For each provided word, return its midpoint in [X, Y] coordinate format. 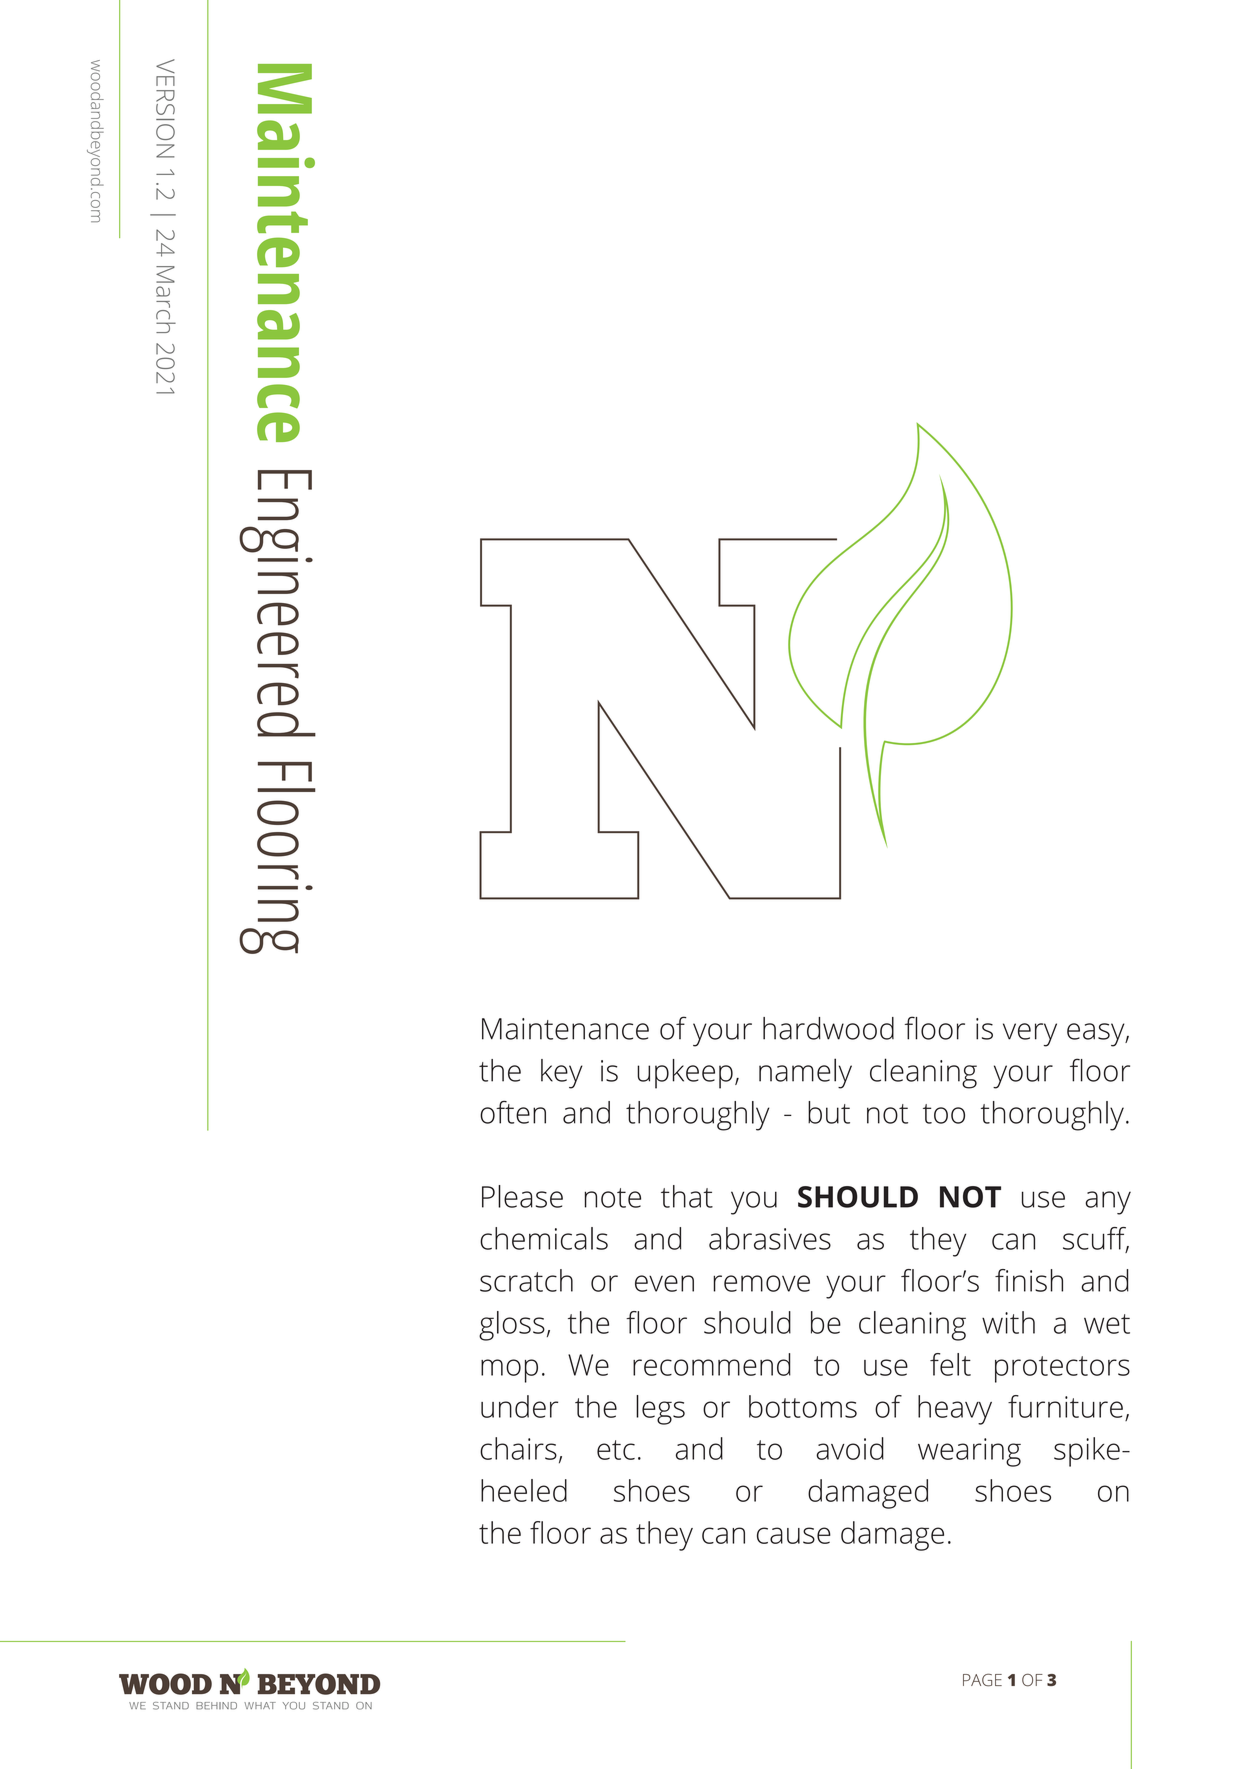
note [613, 1198]
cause [794, 1535]
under [519, 1406]
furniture [1065, 1406]
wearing [969, 1452]
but [829, 1112]
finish [1029, 1280]
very [1030, 1035]
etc [616, 1450]
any [1108, 1203]
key [562, 1074]
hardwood [828, 1028]
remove [761, 1283]
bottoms [803, 1406]
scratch [526, 1280]
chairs [518, 1448]
